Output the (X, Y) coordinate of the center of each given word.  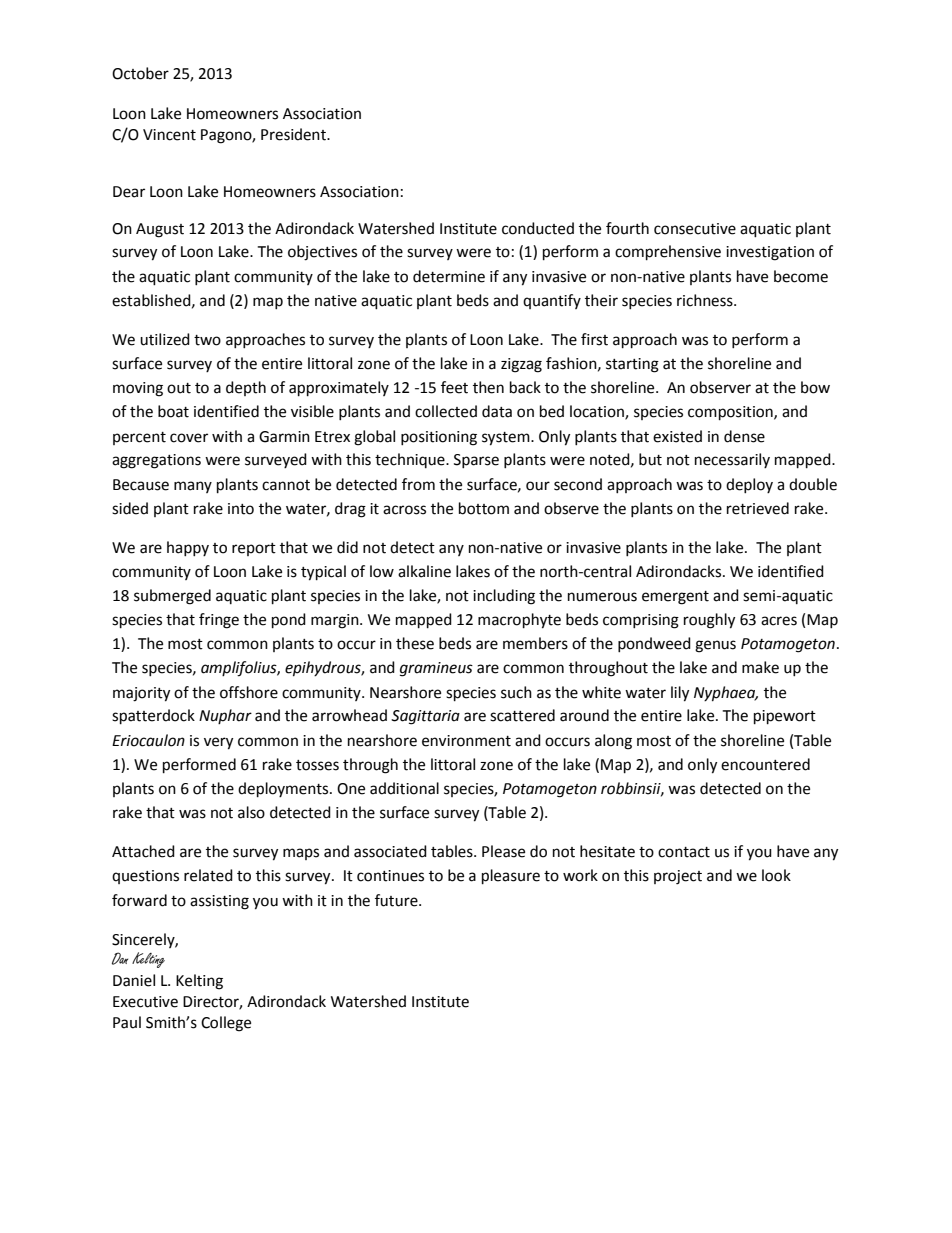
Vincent (169, 135)
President (294, 134)
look (776, 875)
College (226, 1024)
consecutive (695, 229)
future (397, 900)
